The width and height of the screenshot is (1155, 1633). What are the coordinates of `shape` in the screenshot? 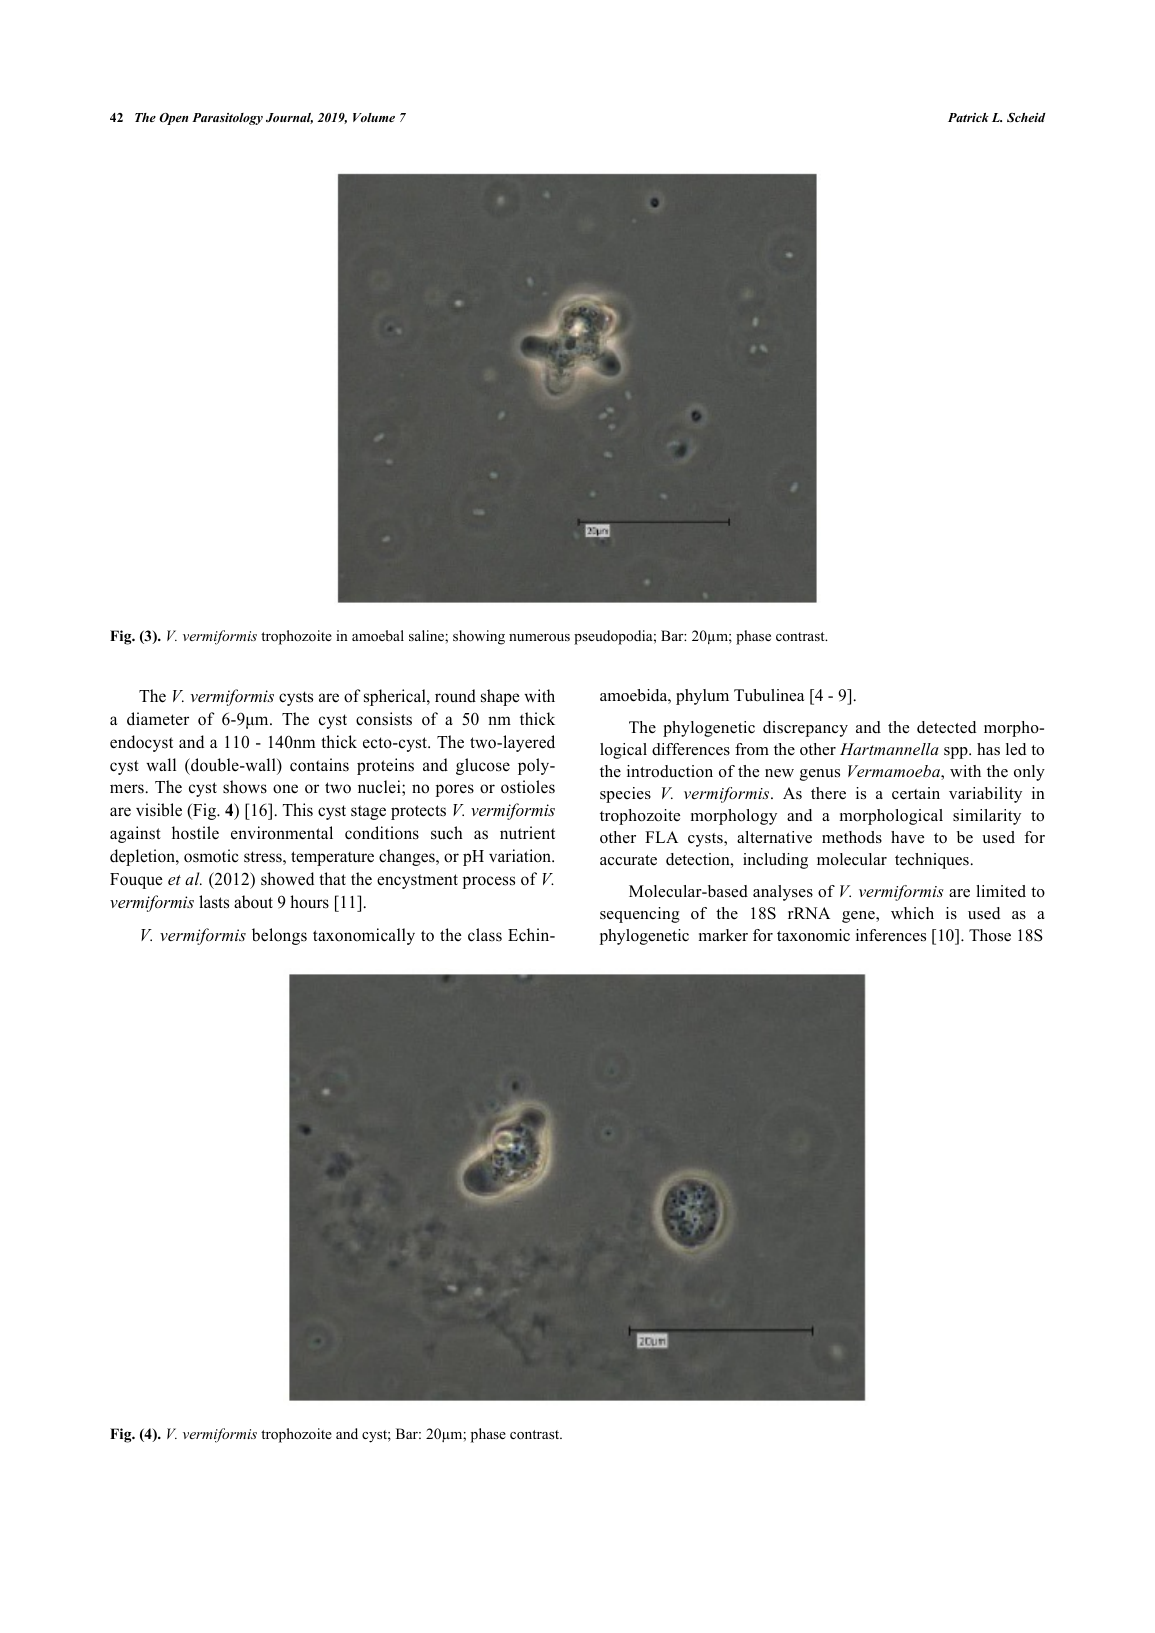 It's located at (500, 697).
